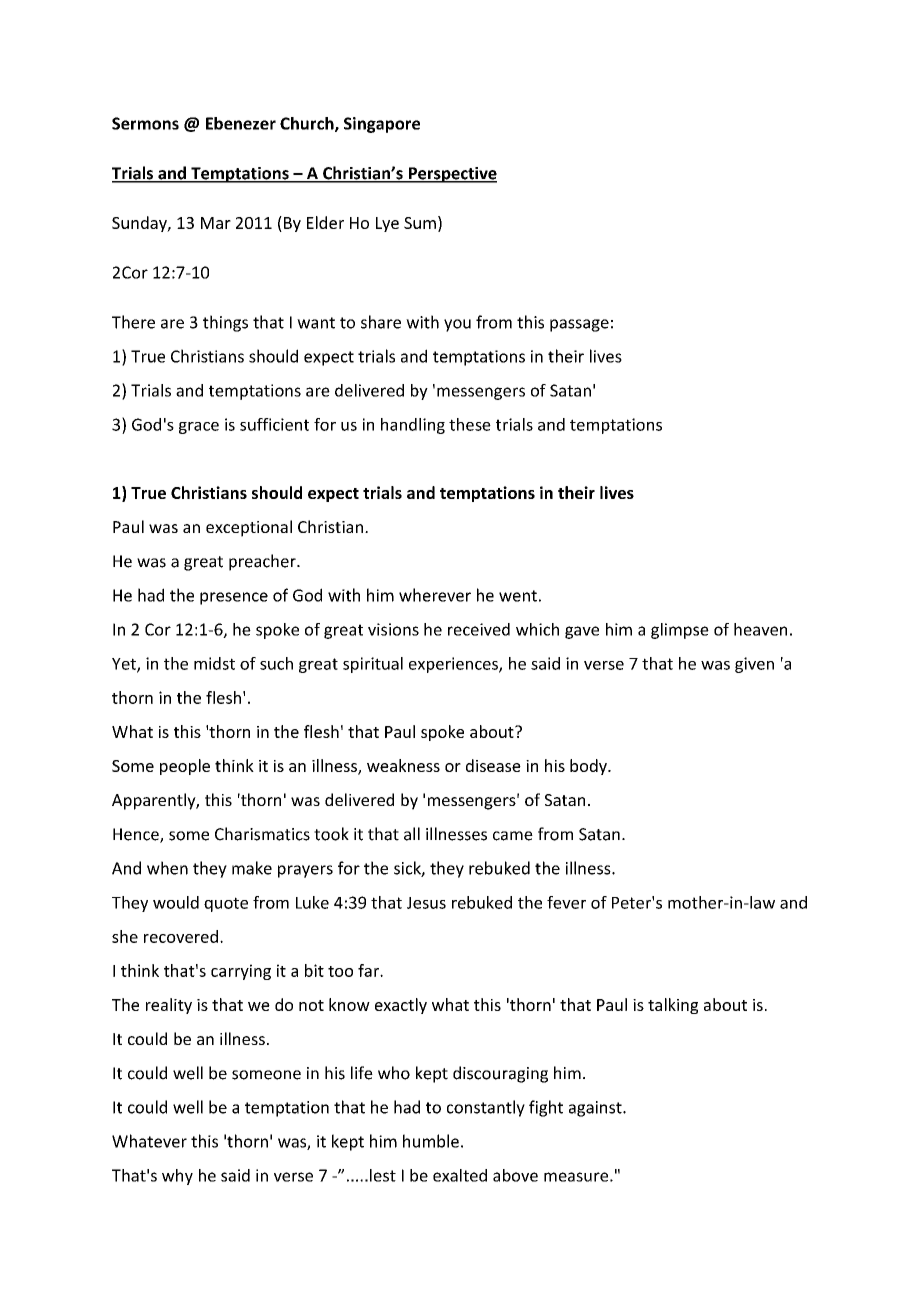  I want to click on why, so click(177, 1177).
